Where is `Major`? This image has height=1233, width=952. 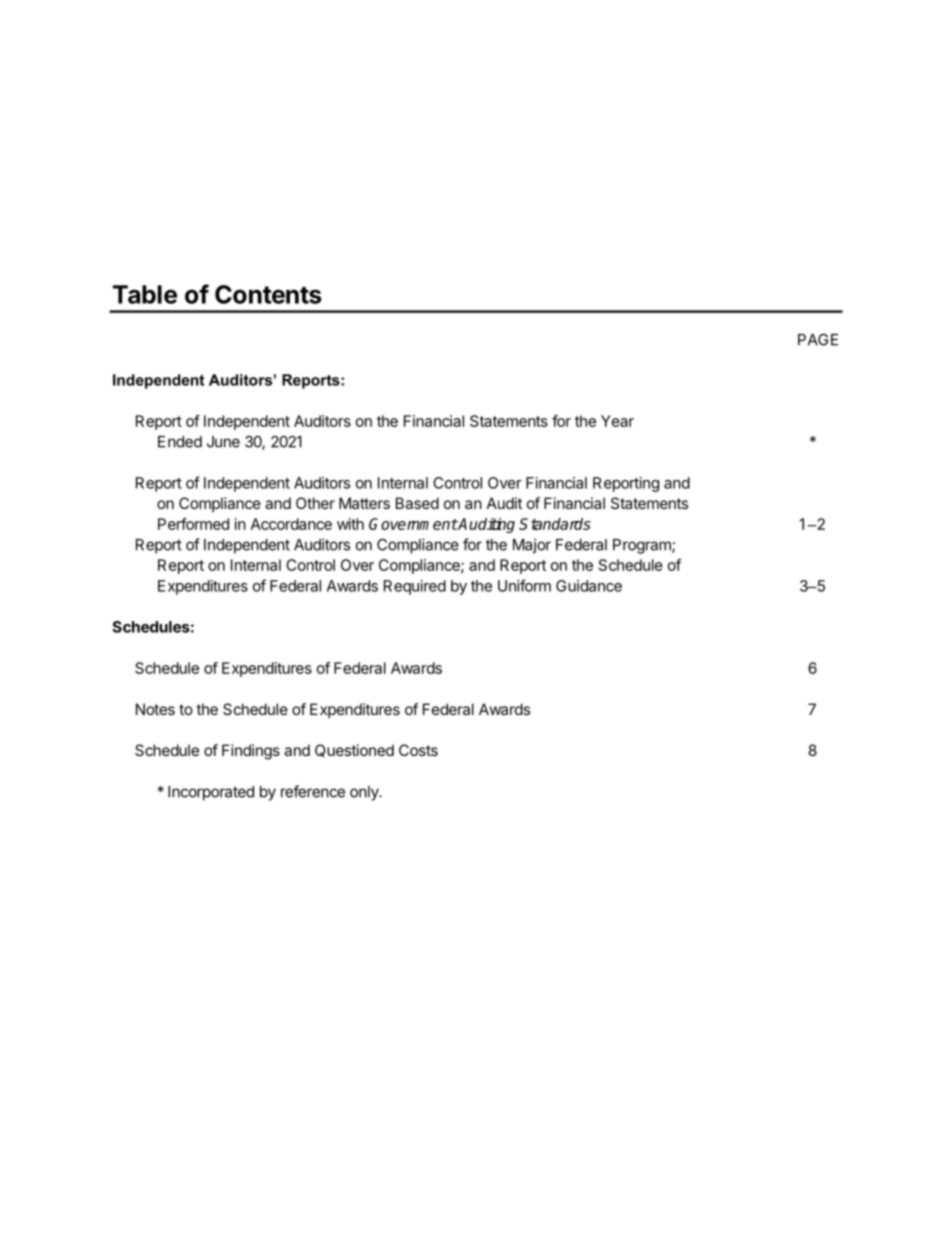
Major is located at coordinates (532, 546).
